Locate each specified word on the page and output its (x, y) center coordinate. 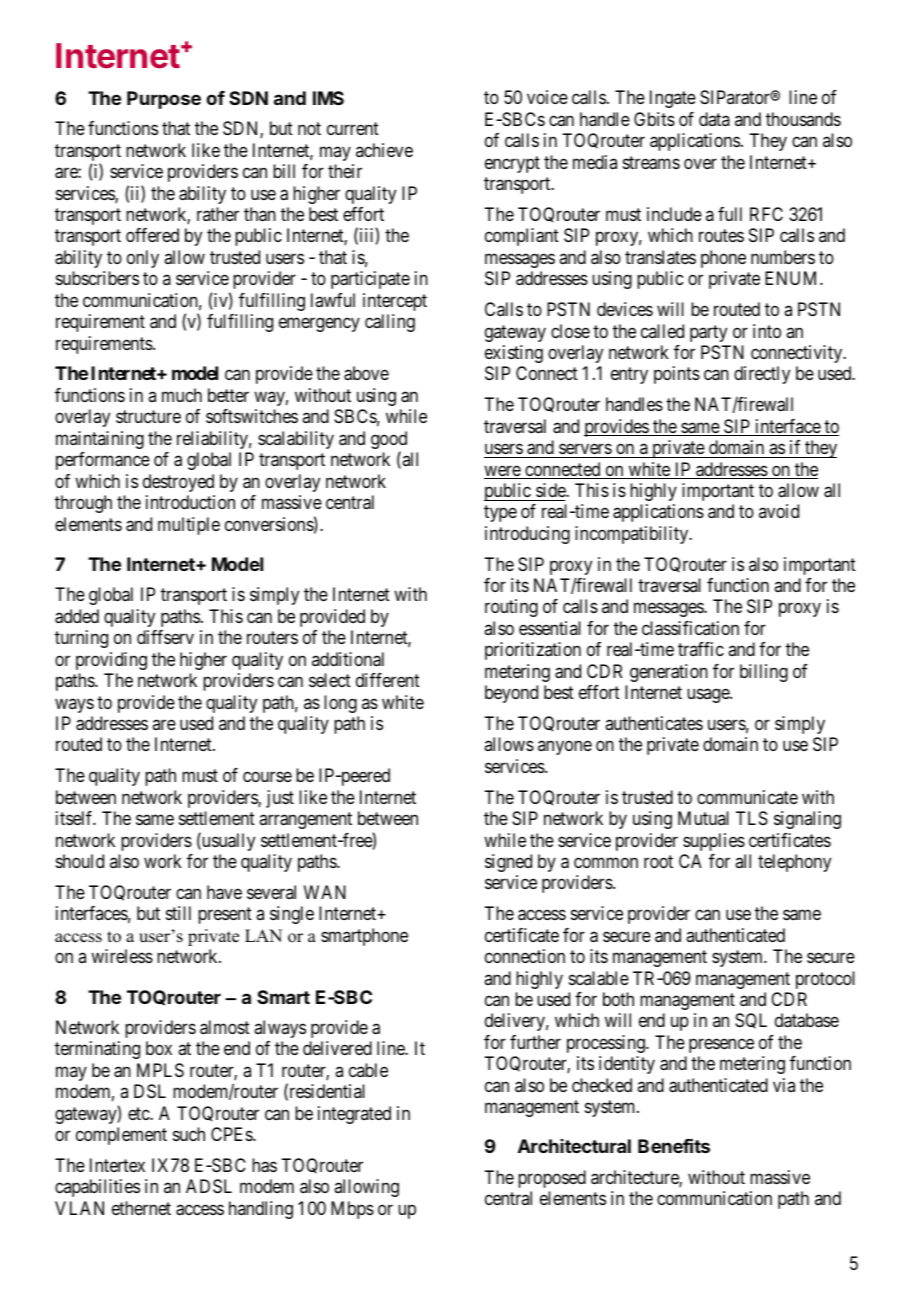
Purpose (164, 100)
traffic (701, 649)
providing (111, 661)
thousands (803, 119)
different (388, 680)
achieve (384, 150)
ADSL (209, 1186)
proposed (552, 1179)
